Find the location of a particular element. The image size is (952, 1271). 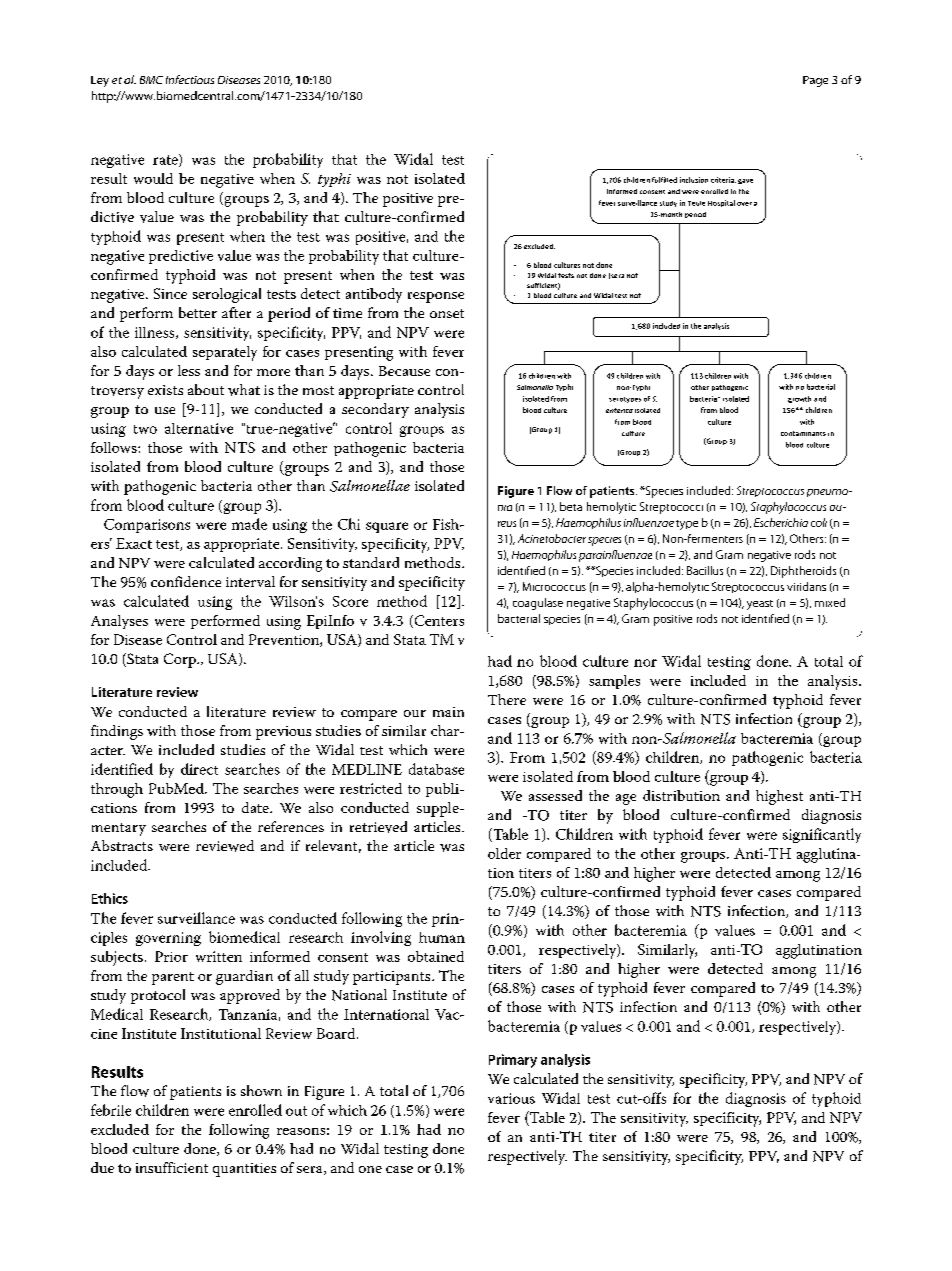

yeast is located at coordinates (760, 605).
